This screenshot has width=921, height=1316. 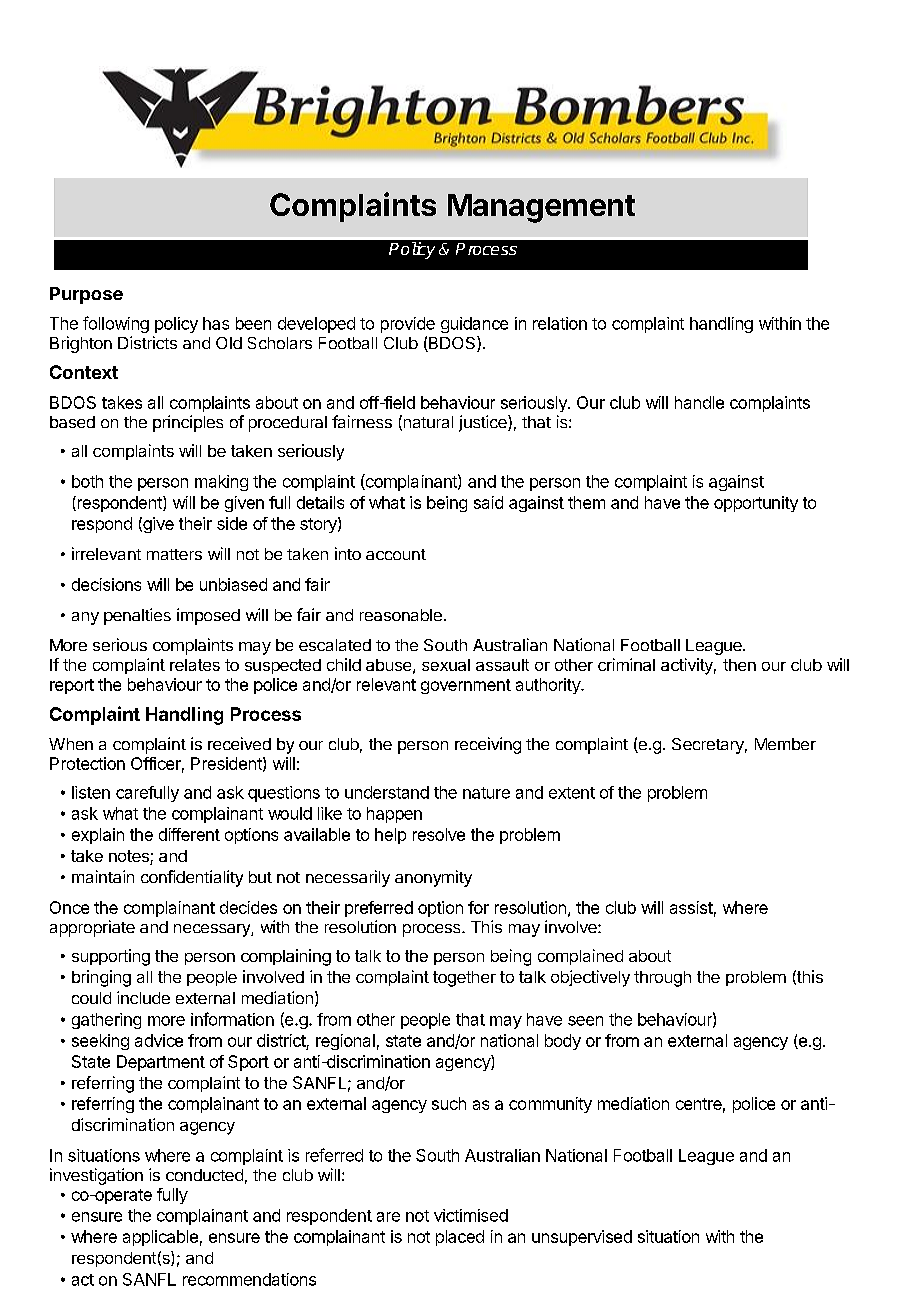 What do you see at coordinates (572, 793) in the screenshot?
I see `extent` at bounding box center [572, 793].
